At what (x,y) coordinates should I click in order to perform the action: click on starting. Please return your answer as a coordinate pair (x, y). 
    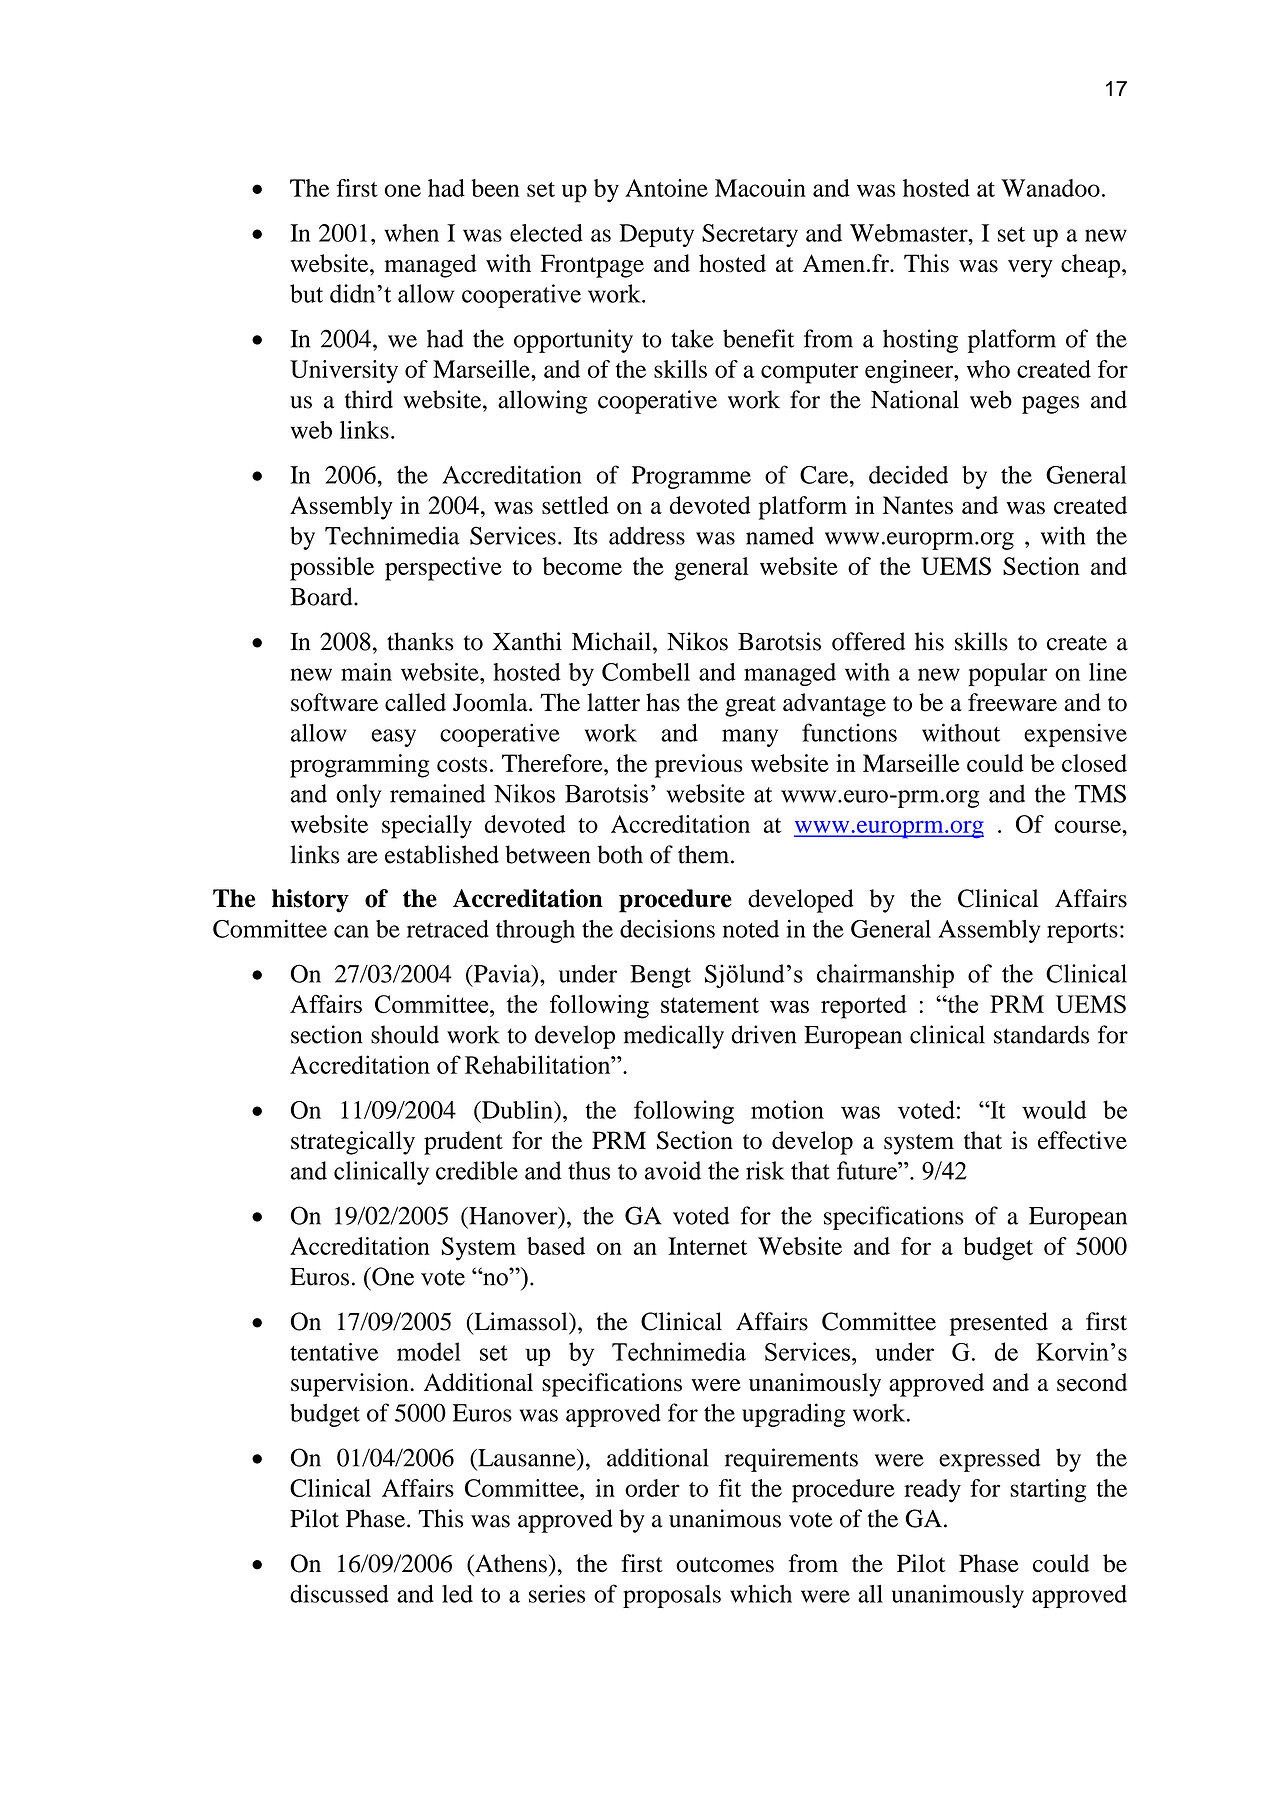
    Looking at the image, I should click on (1048, 1491).
